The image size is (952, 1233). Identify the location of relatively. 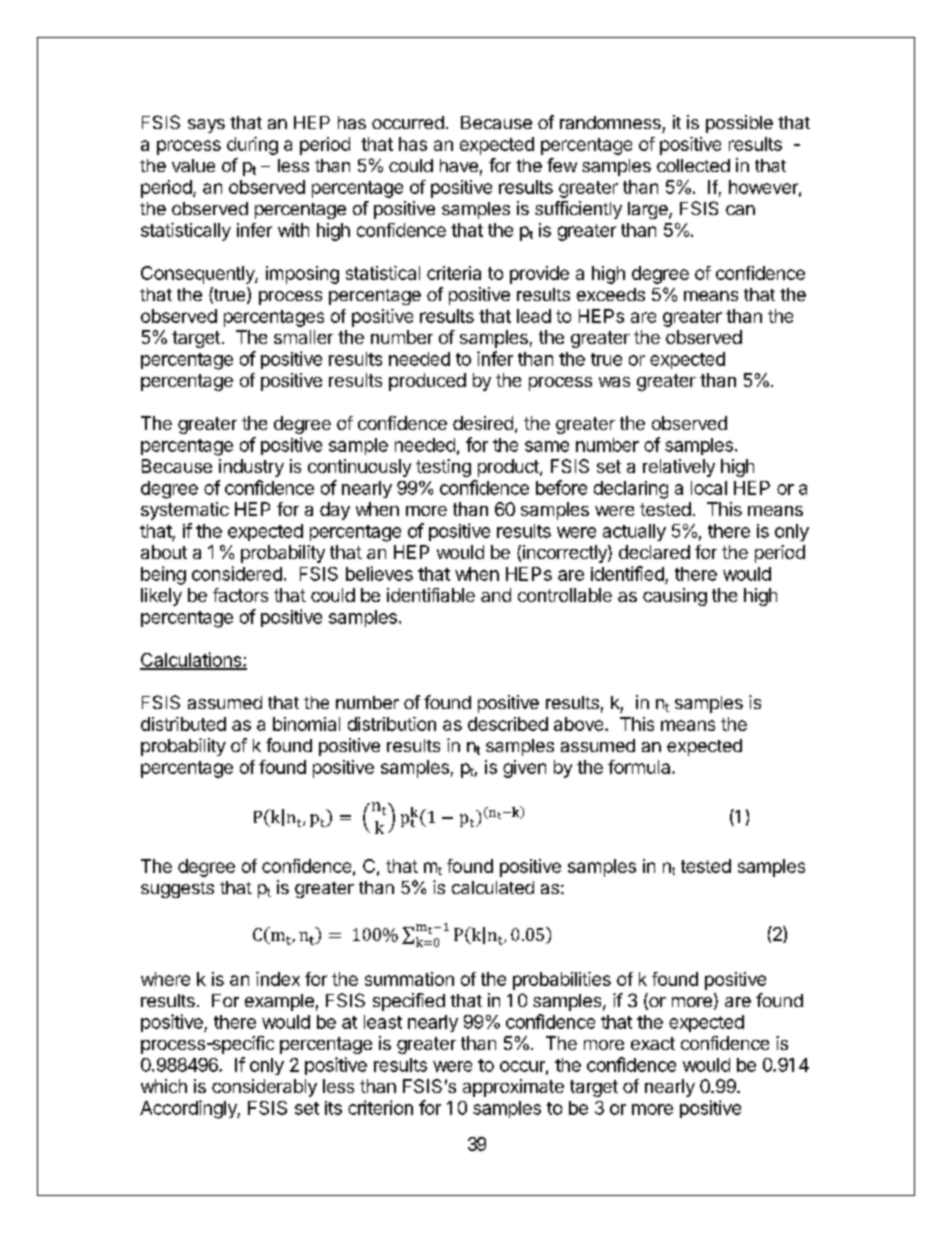
(679, 468).
